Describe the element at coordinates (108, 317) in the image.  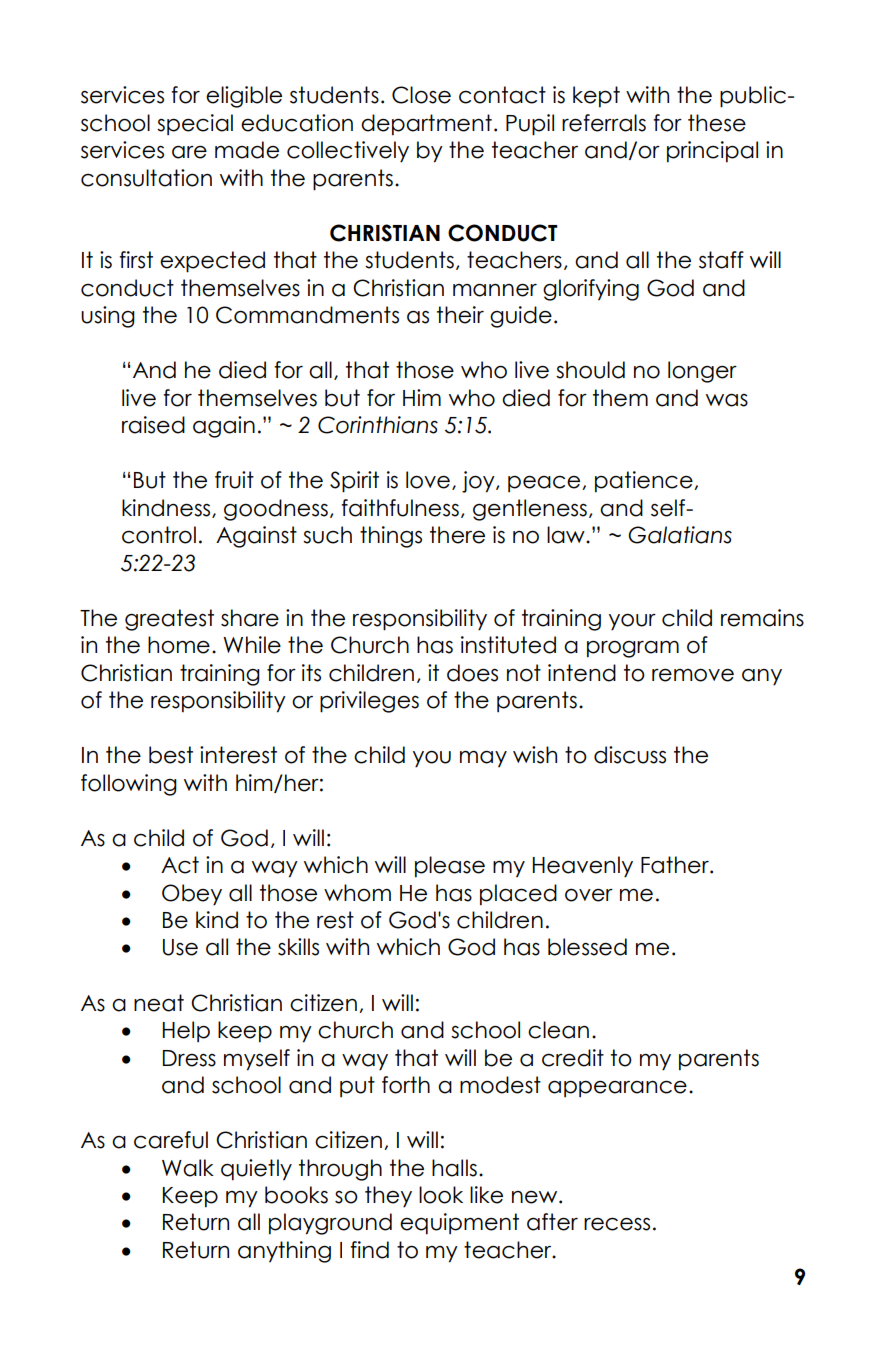
I see `using` at that location.
